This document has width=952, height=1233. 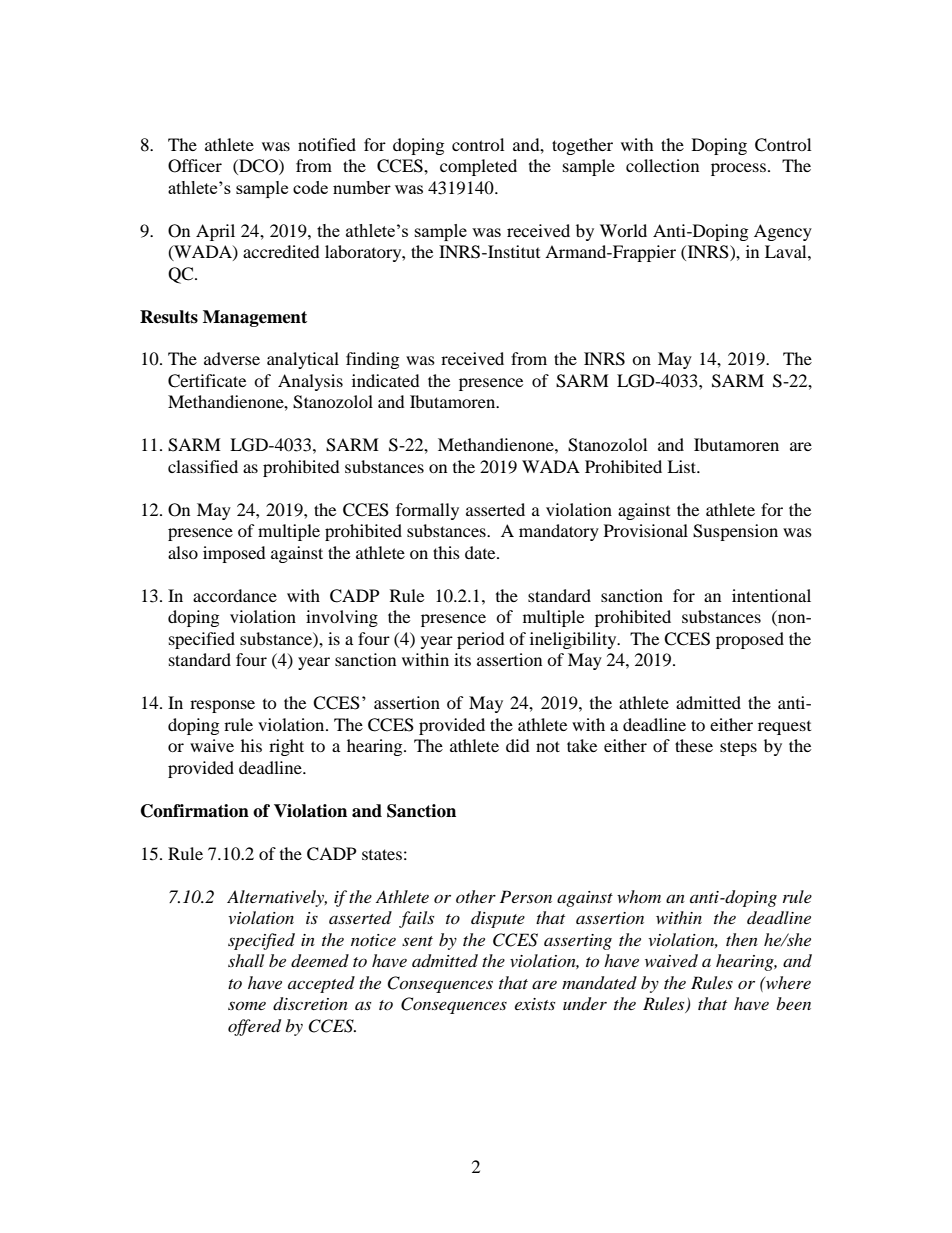 What do you see at coordinates (195, 166) in the document?
I see `Officer` at bounding box center [195, 166].
